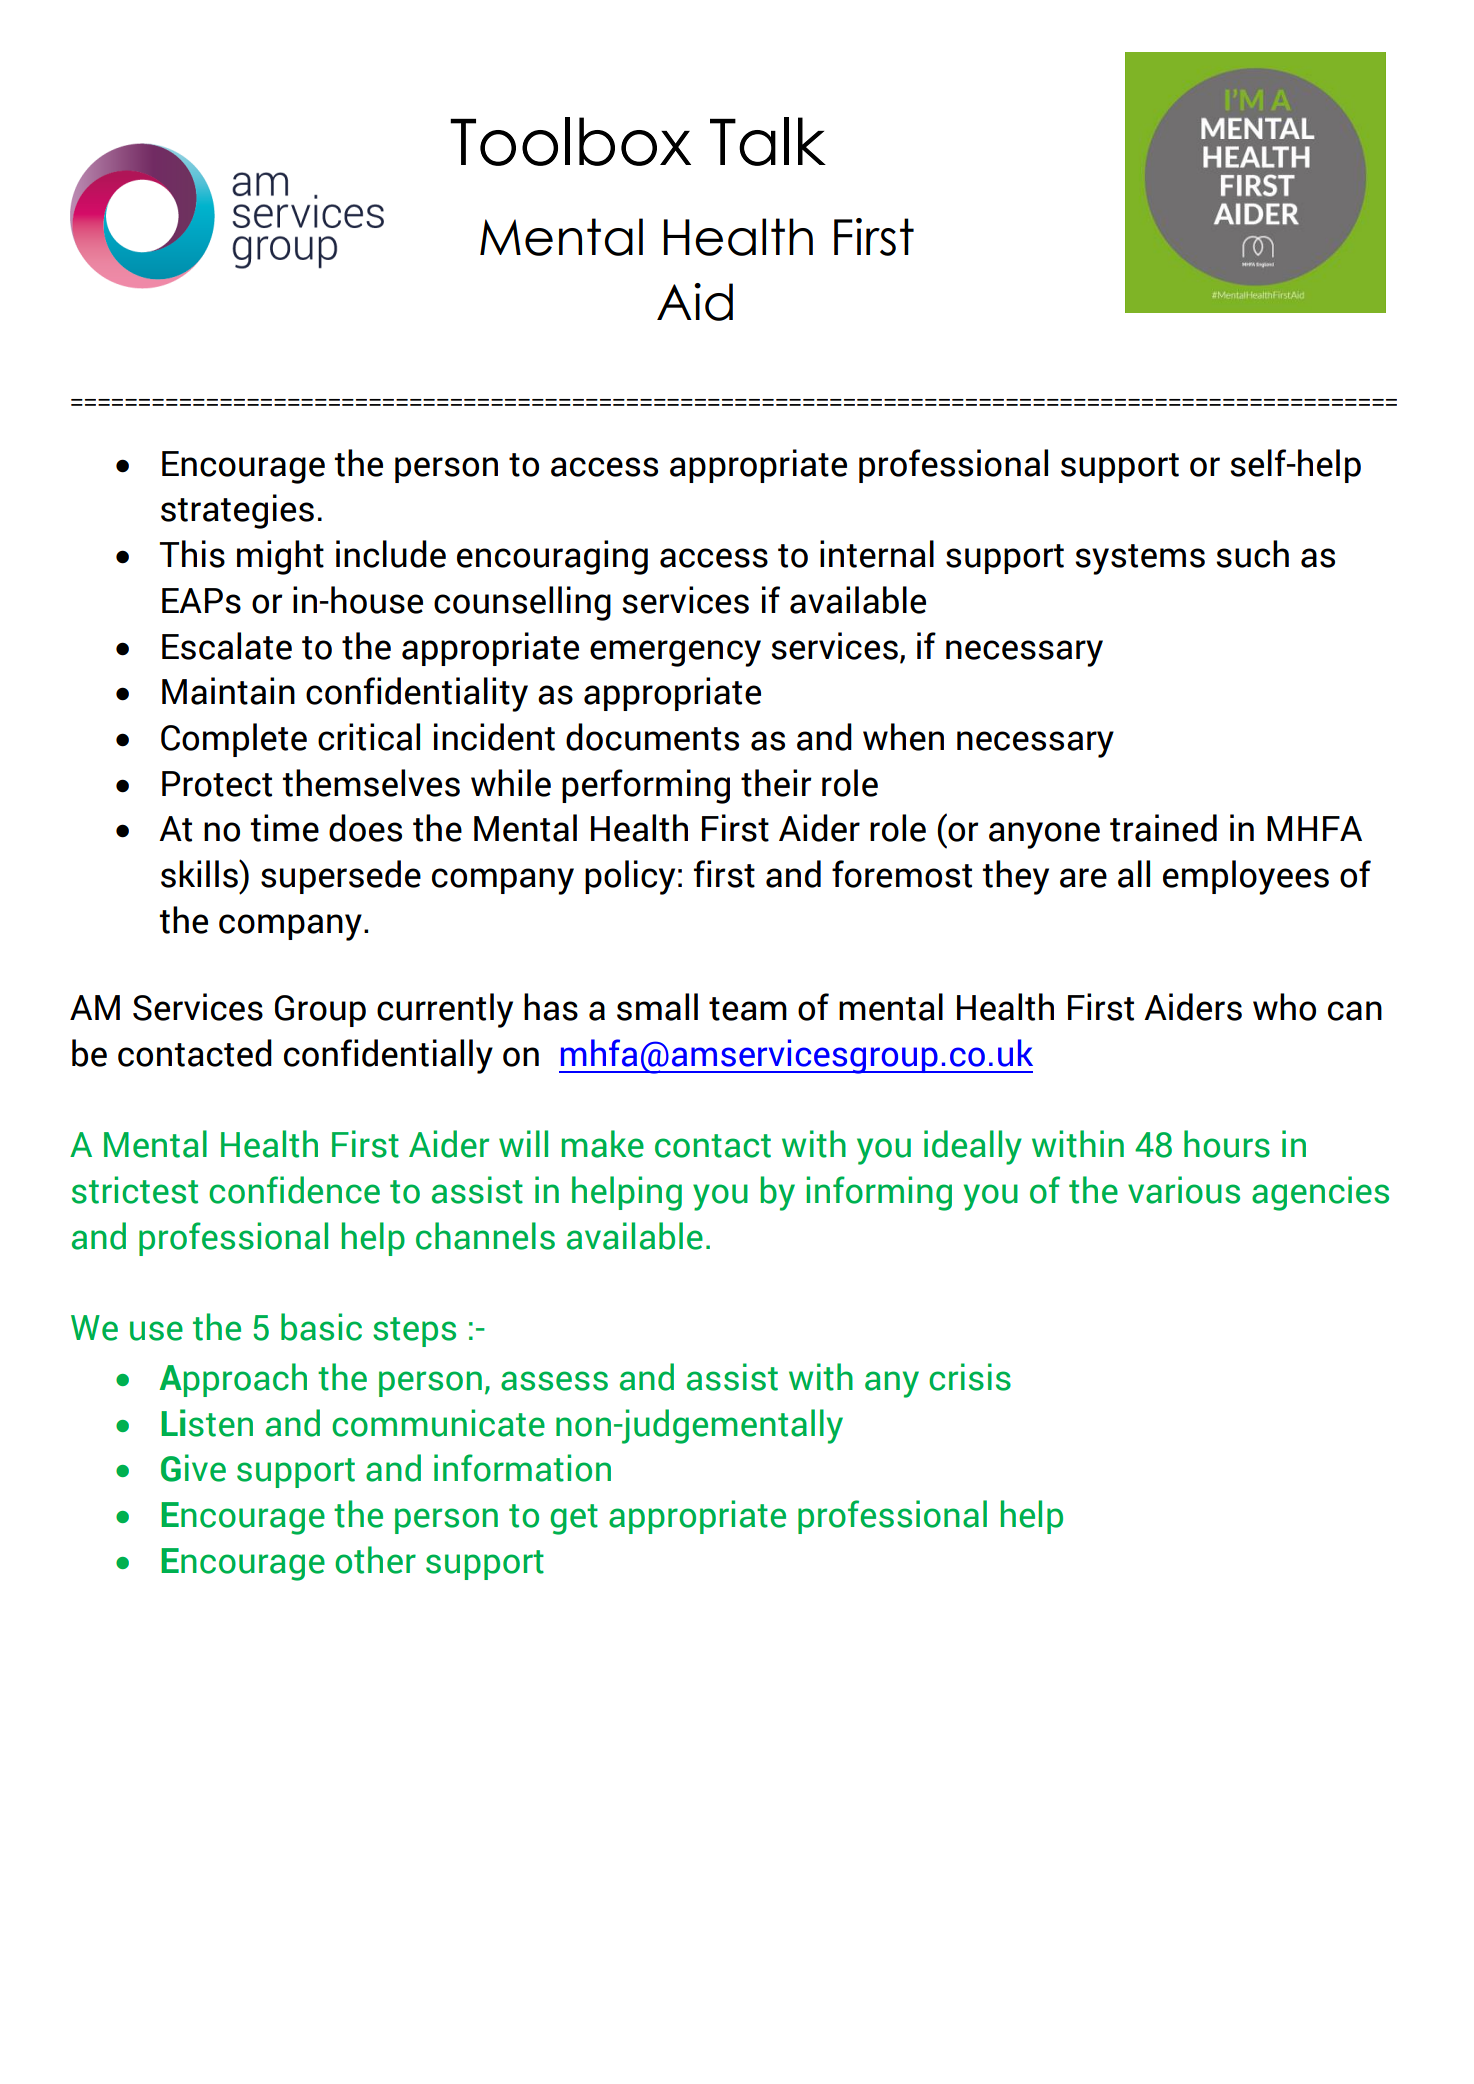 This page has width=1474, height=2084. Describe the element at coordinates (1284, 1007) in the page. I see `who` at that location.
